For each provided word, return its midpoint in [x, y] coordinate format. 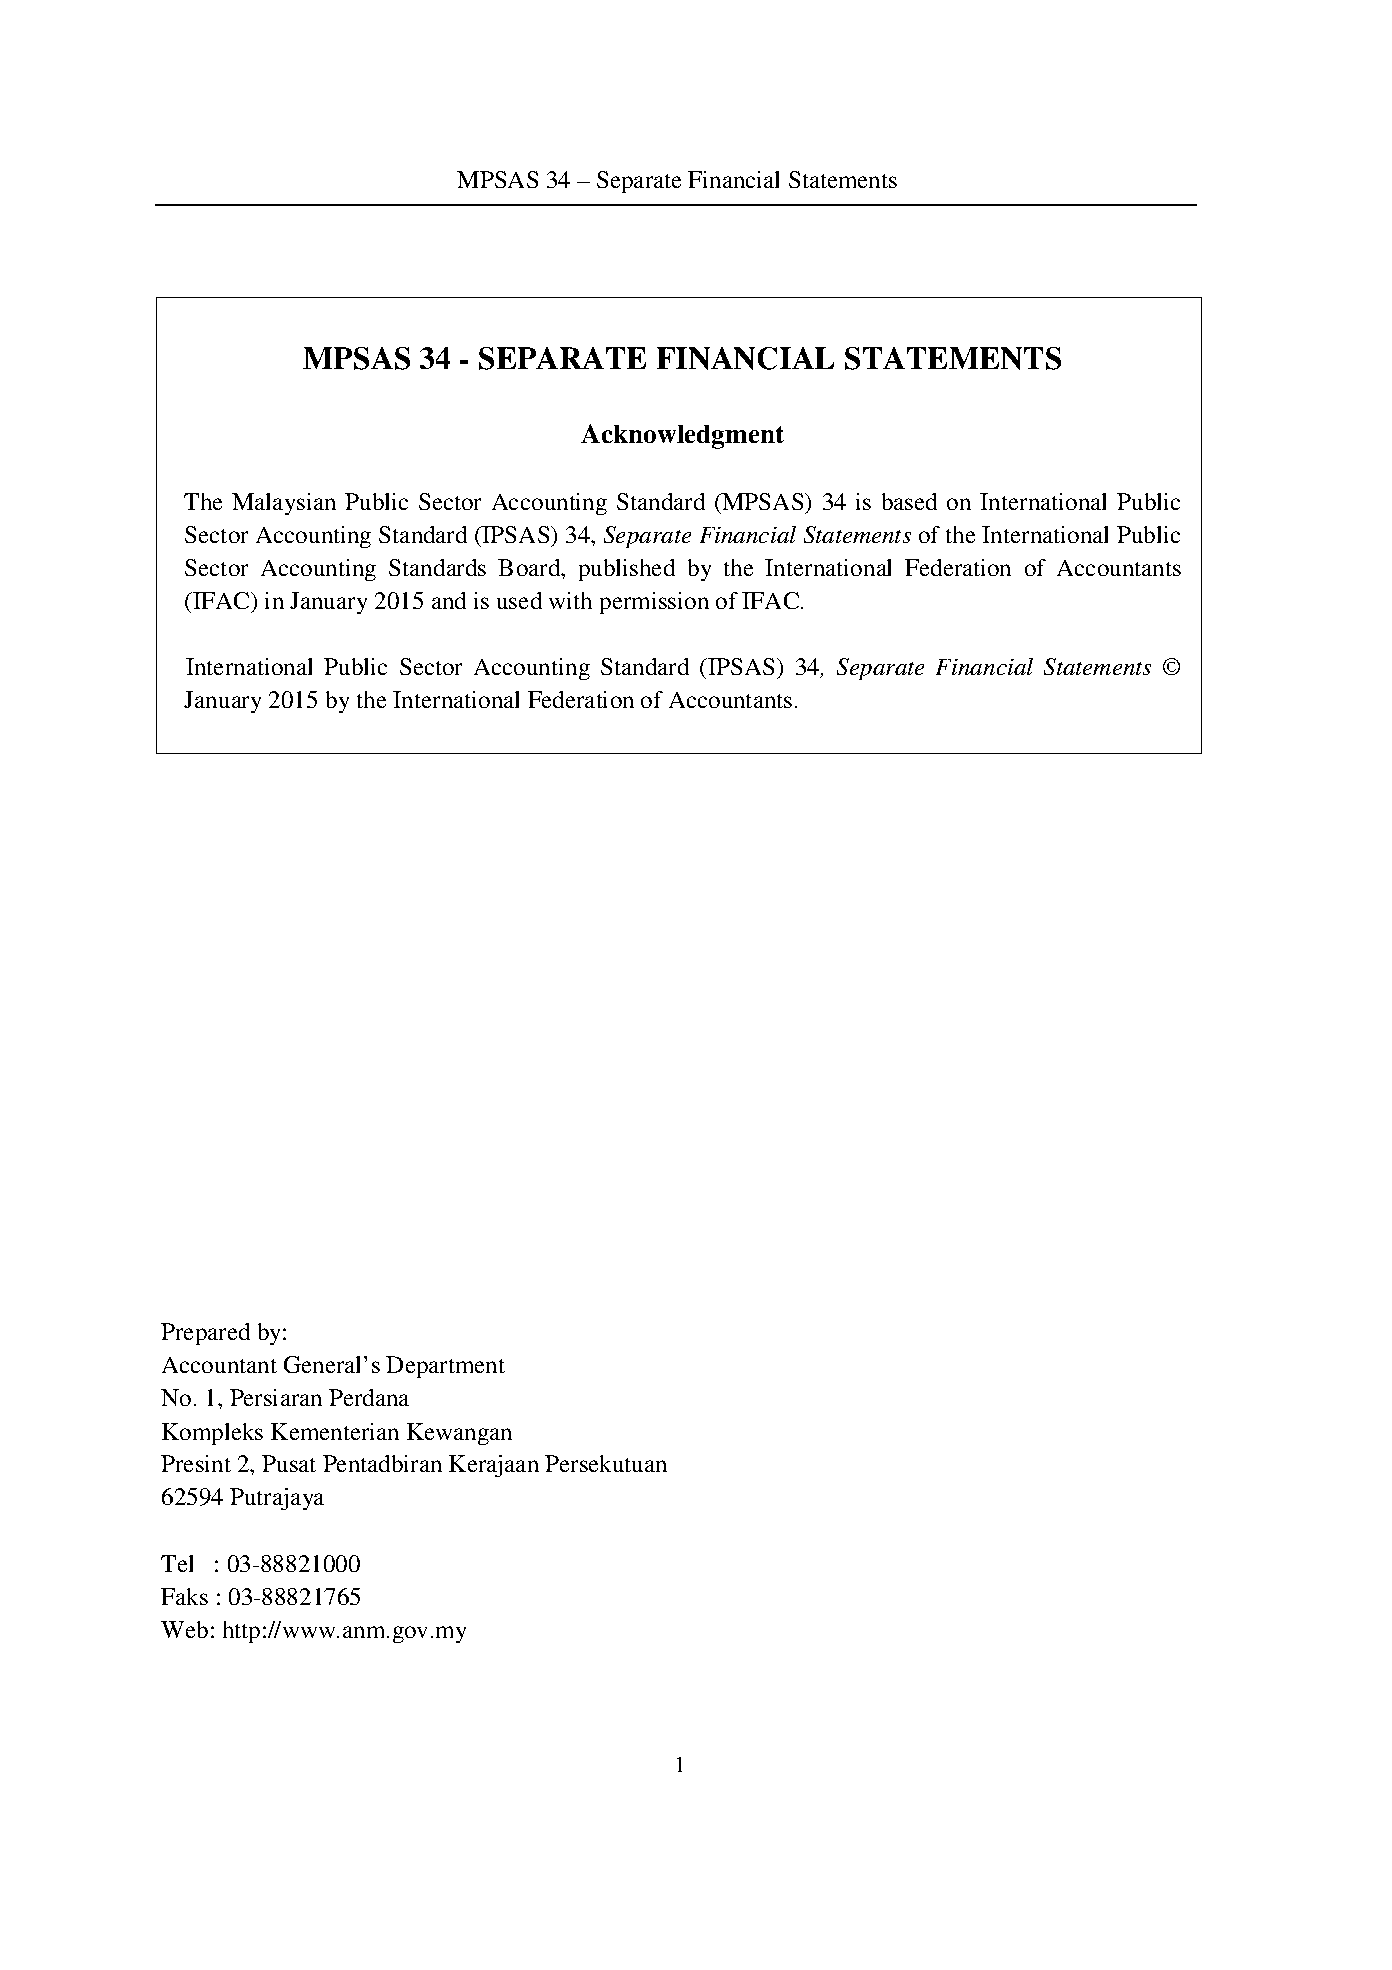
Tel [177, 1563]
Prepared [205, 1334]
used [519, 600]
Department [445, 1367]
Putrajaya [277, 1499]
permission [654, 603]
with [570, 600]
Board [530, 567]
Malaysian [284, 504]
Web [184, 1629]
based [909, 501]
